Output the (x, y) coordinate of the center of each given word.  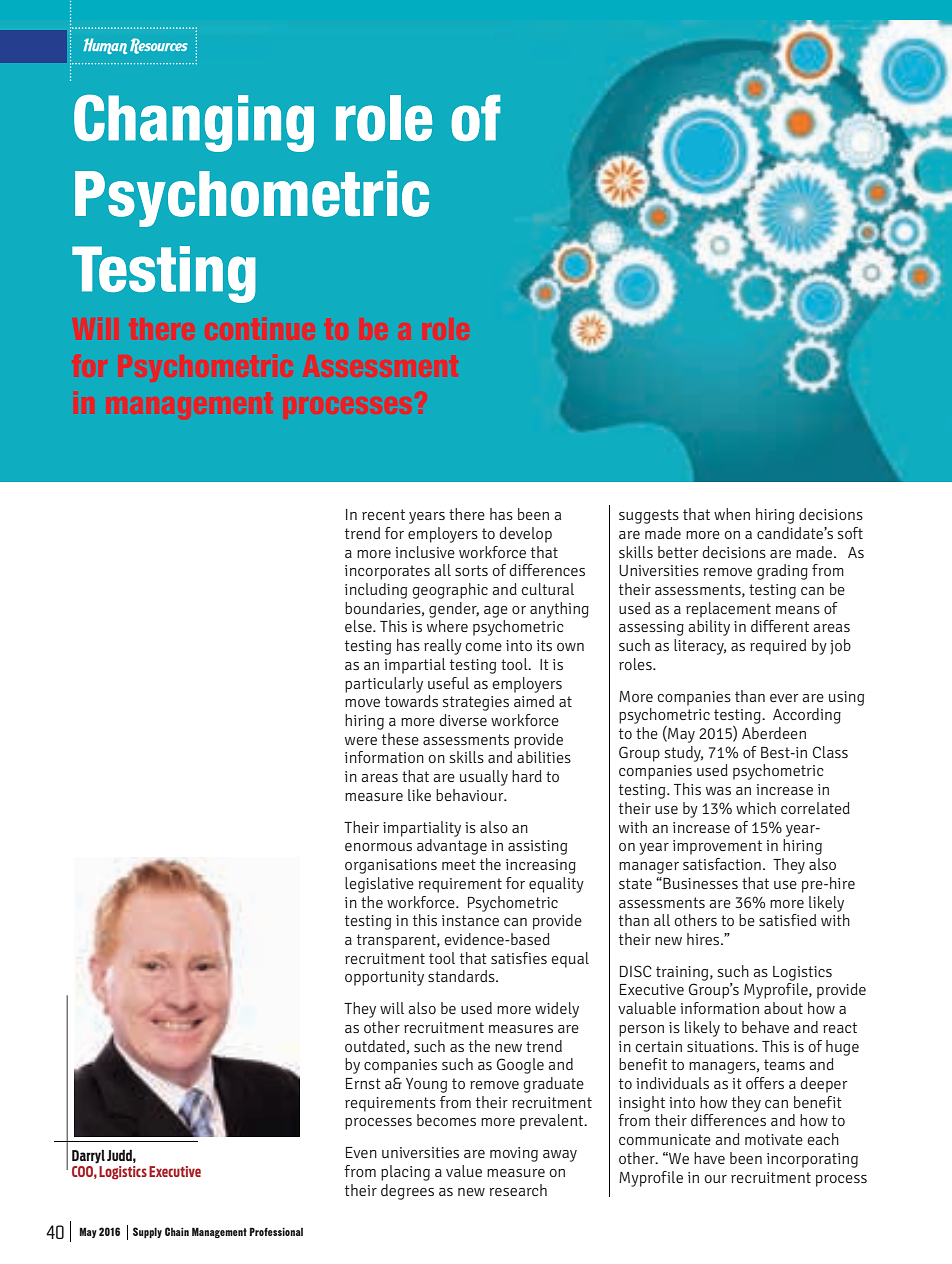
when (732, 514)
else (359, 626)
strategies (476, 703)
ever (784, 698)
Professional (276, 1232)
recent (383, 514)
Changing (194, 123)
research (518, 1190)
